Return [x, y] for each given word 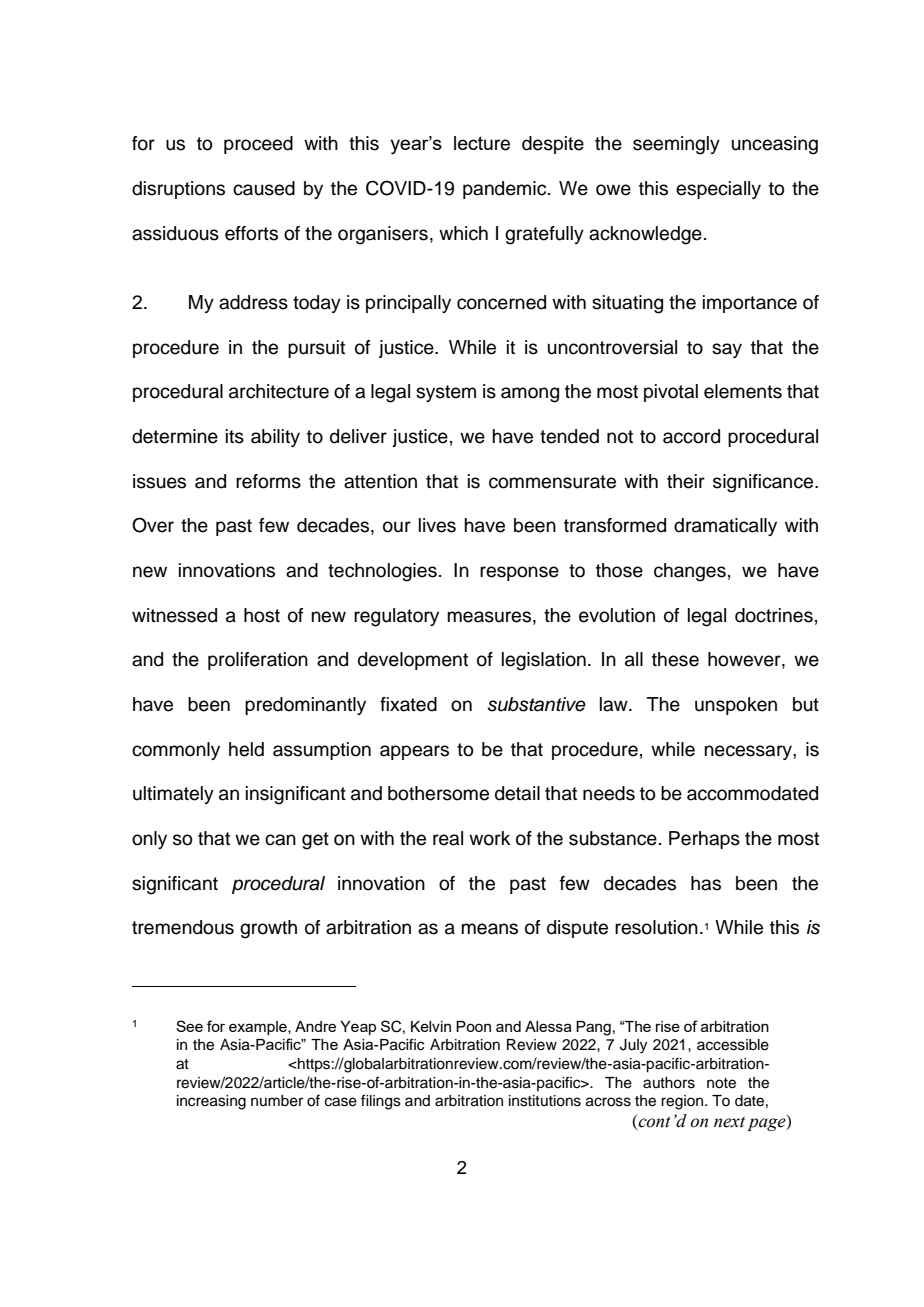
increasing [211, 1102]
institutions [545, 1101]
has [706, 883]
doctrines [774, 615]
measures [490, 617]
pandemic [506, 190]
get [315, 841]
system [446, 393]
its [235, 436]
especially [718, 190]
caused [264, 188]
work [489, 838]
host [262, 615]
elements [743, 391]
